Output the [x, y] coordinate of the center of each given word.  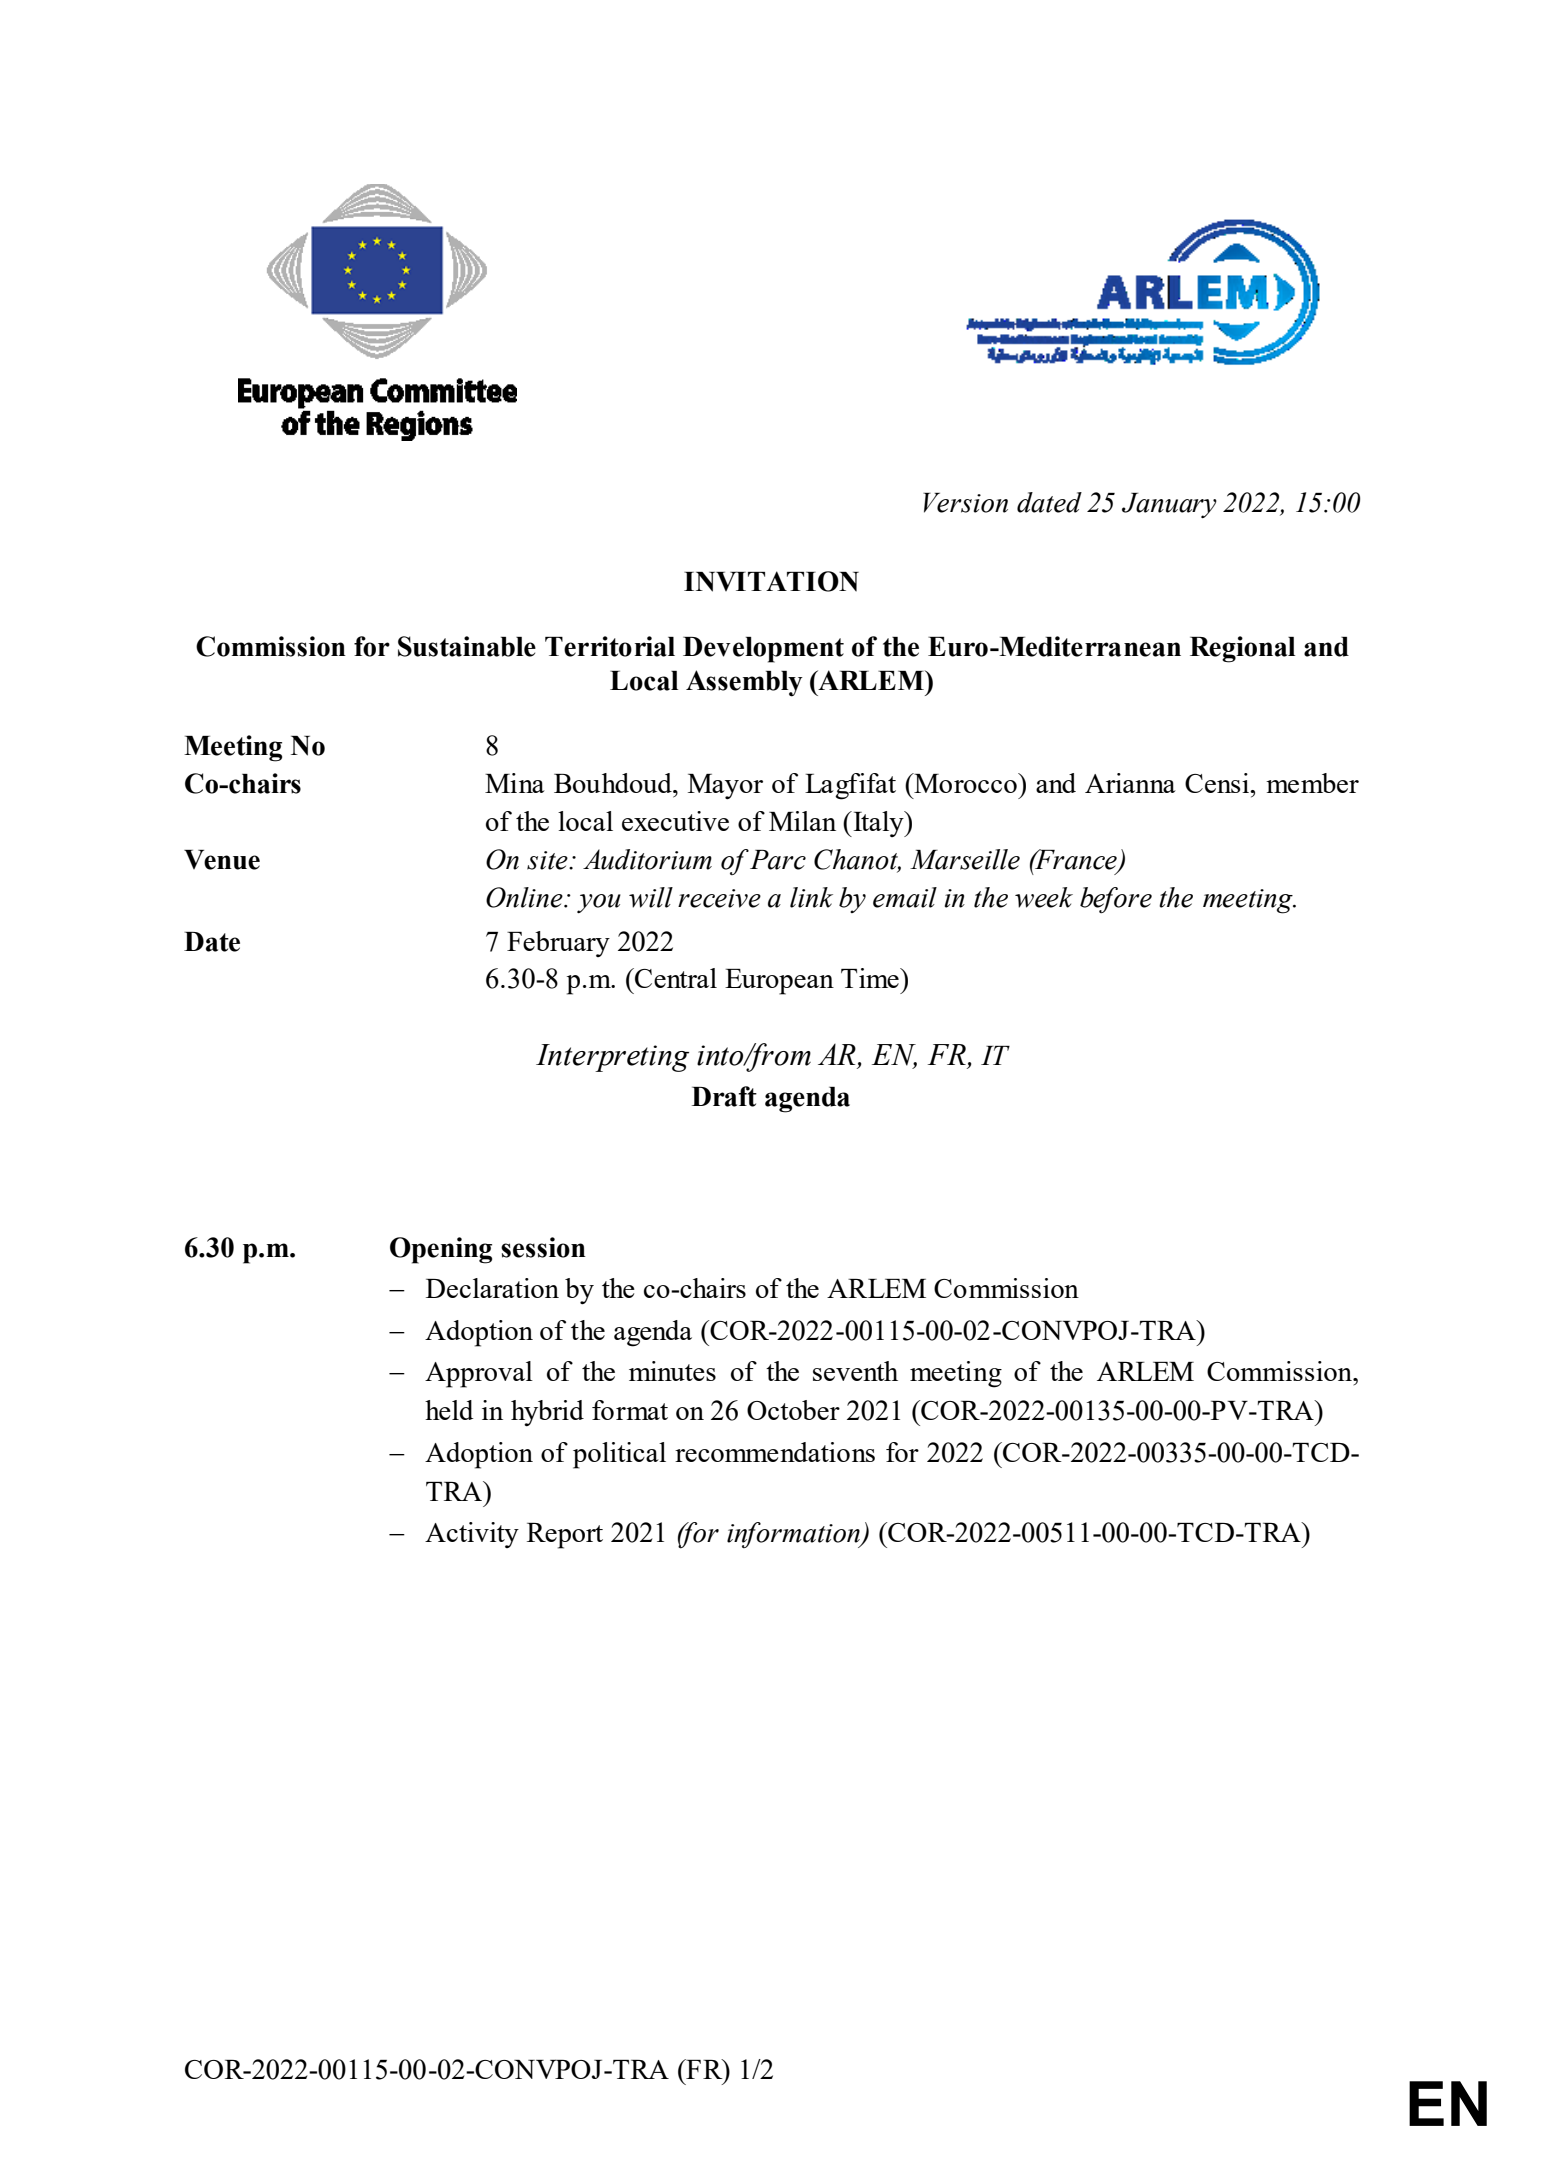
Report [565, 1536]
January [1169, 505]
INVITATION [771, 581]
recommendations [775, 1452]
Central [675, 978]
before [1116, 900]
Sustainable [467, 646]
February [558, 944]
